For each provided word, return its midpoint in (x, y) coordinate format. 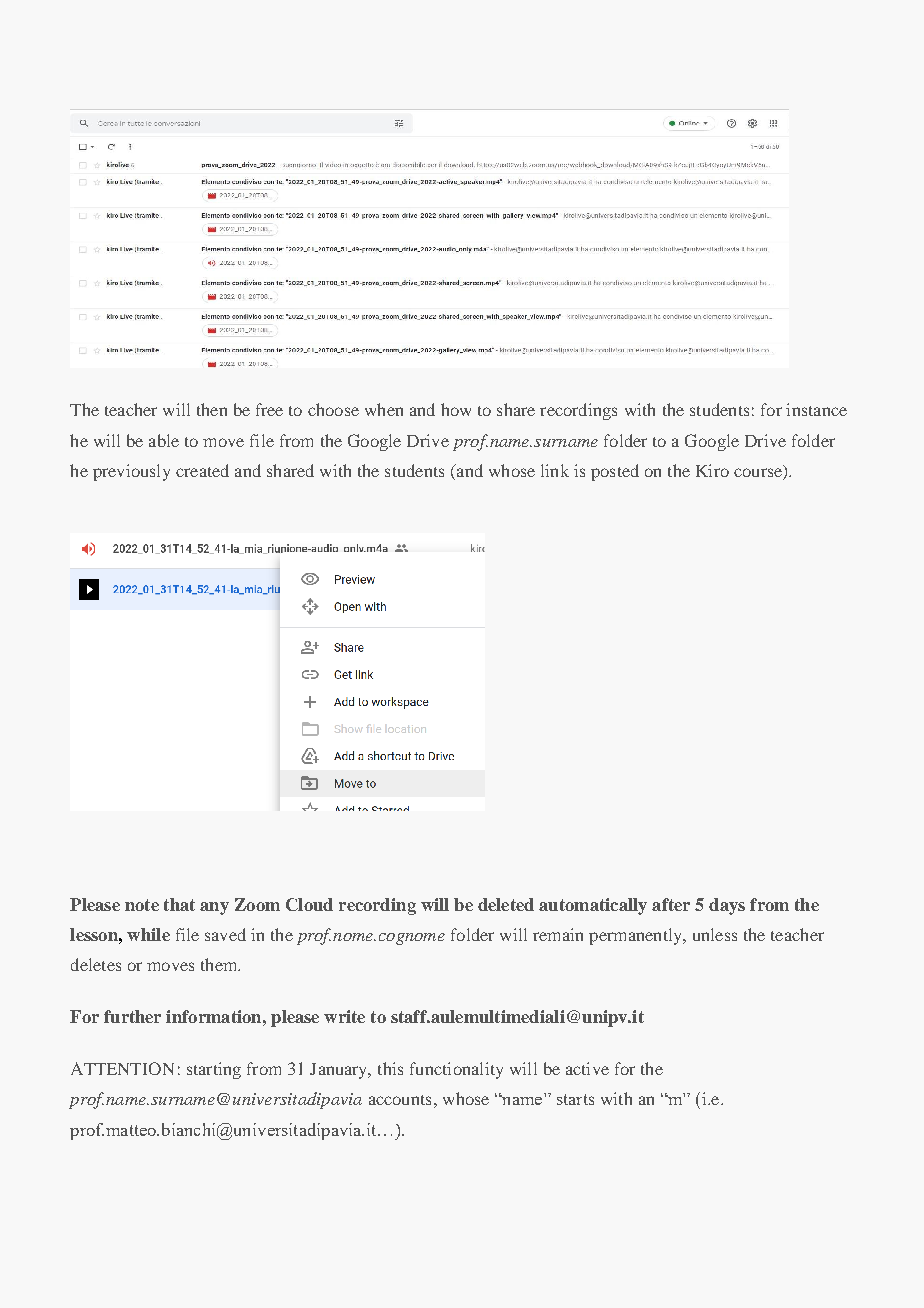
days (727, 906)
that (179, 904)
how (456, 409)
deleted (506, 904)
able (164, 440)
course (759, 474)
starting (214, 1070)
